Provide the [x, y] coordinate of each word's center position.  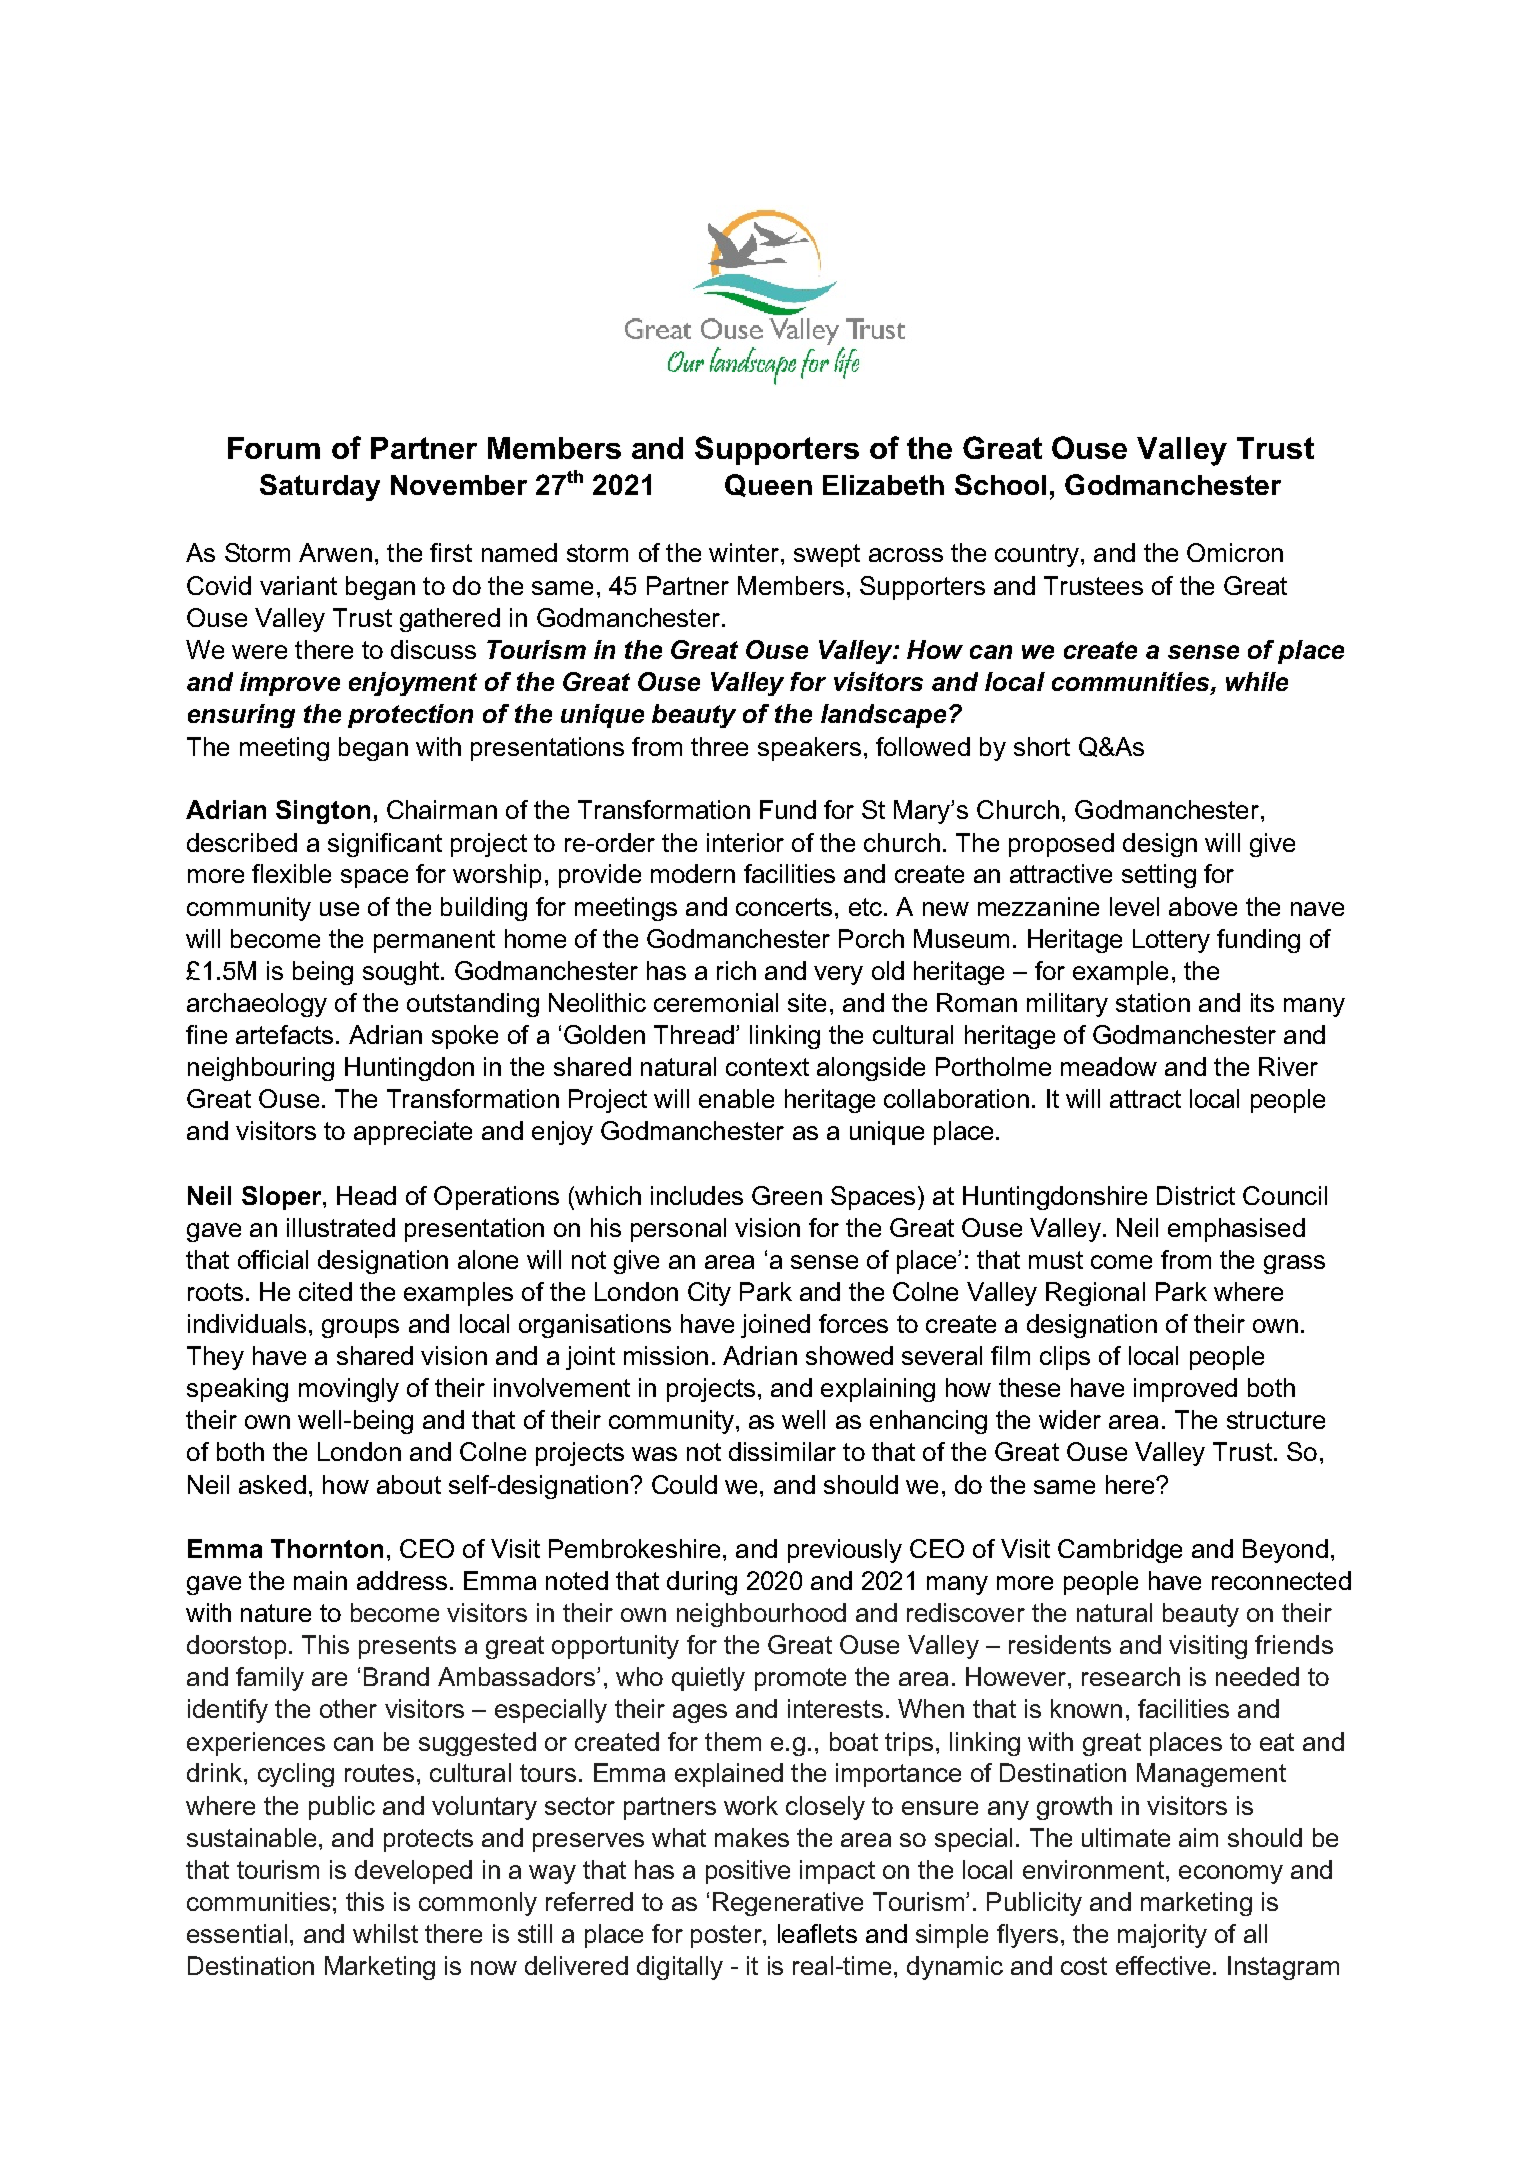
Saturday [320, 487]
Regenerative [788, 1904]
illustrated [341, 1227]
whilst [385, 1933]
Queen [768, 485]
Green [787, 1195]
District [1196, 1195]
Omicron [1235, 552]
